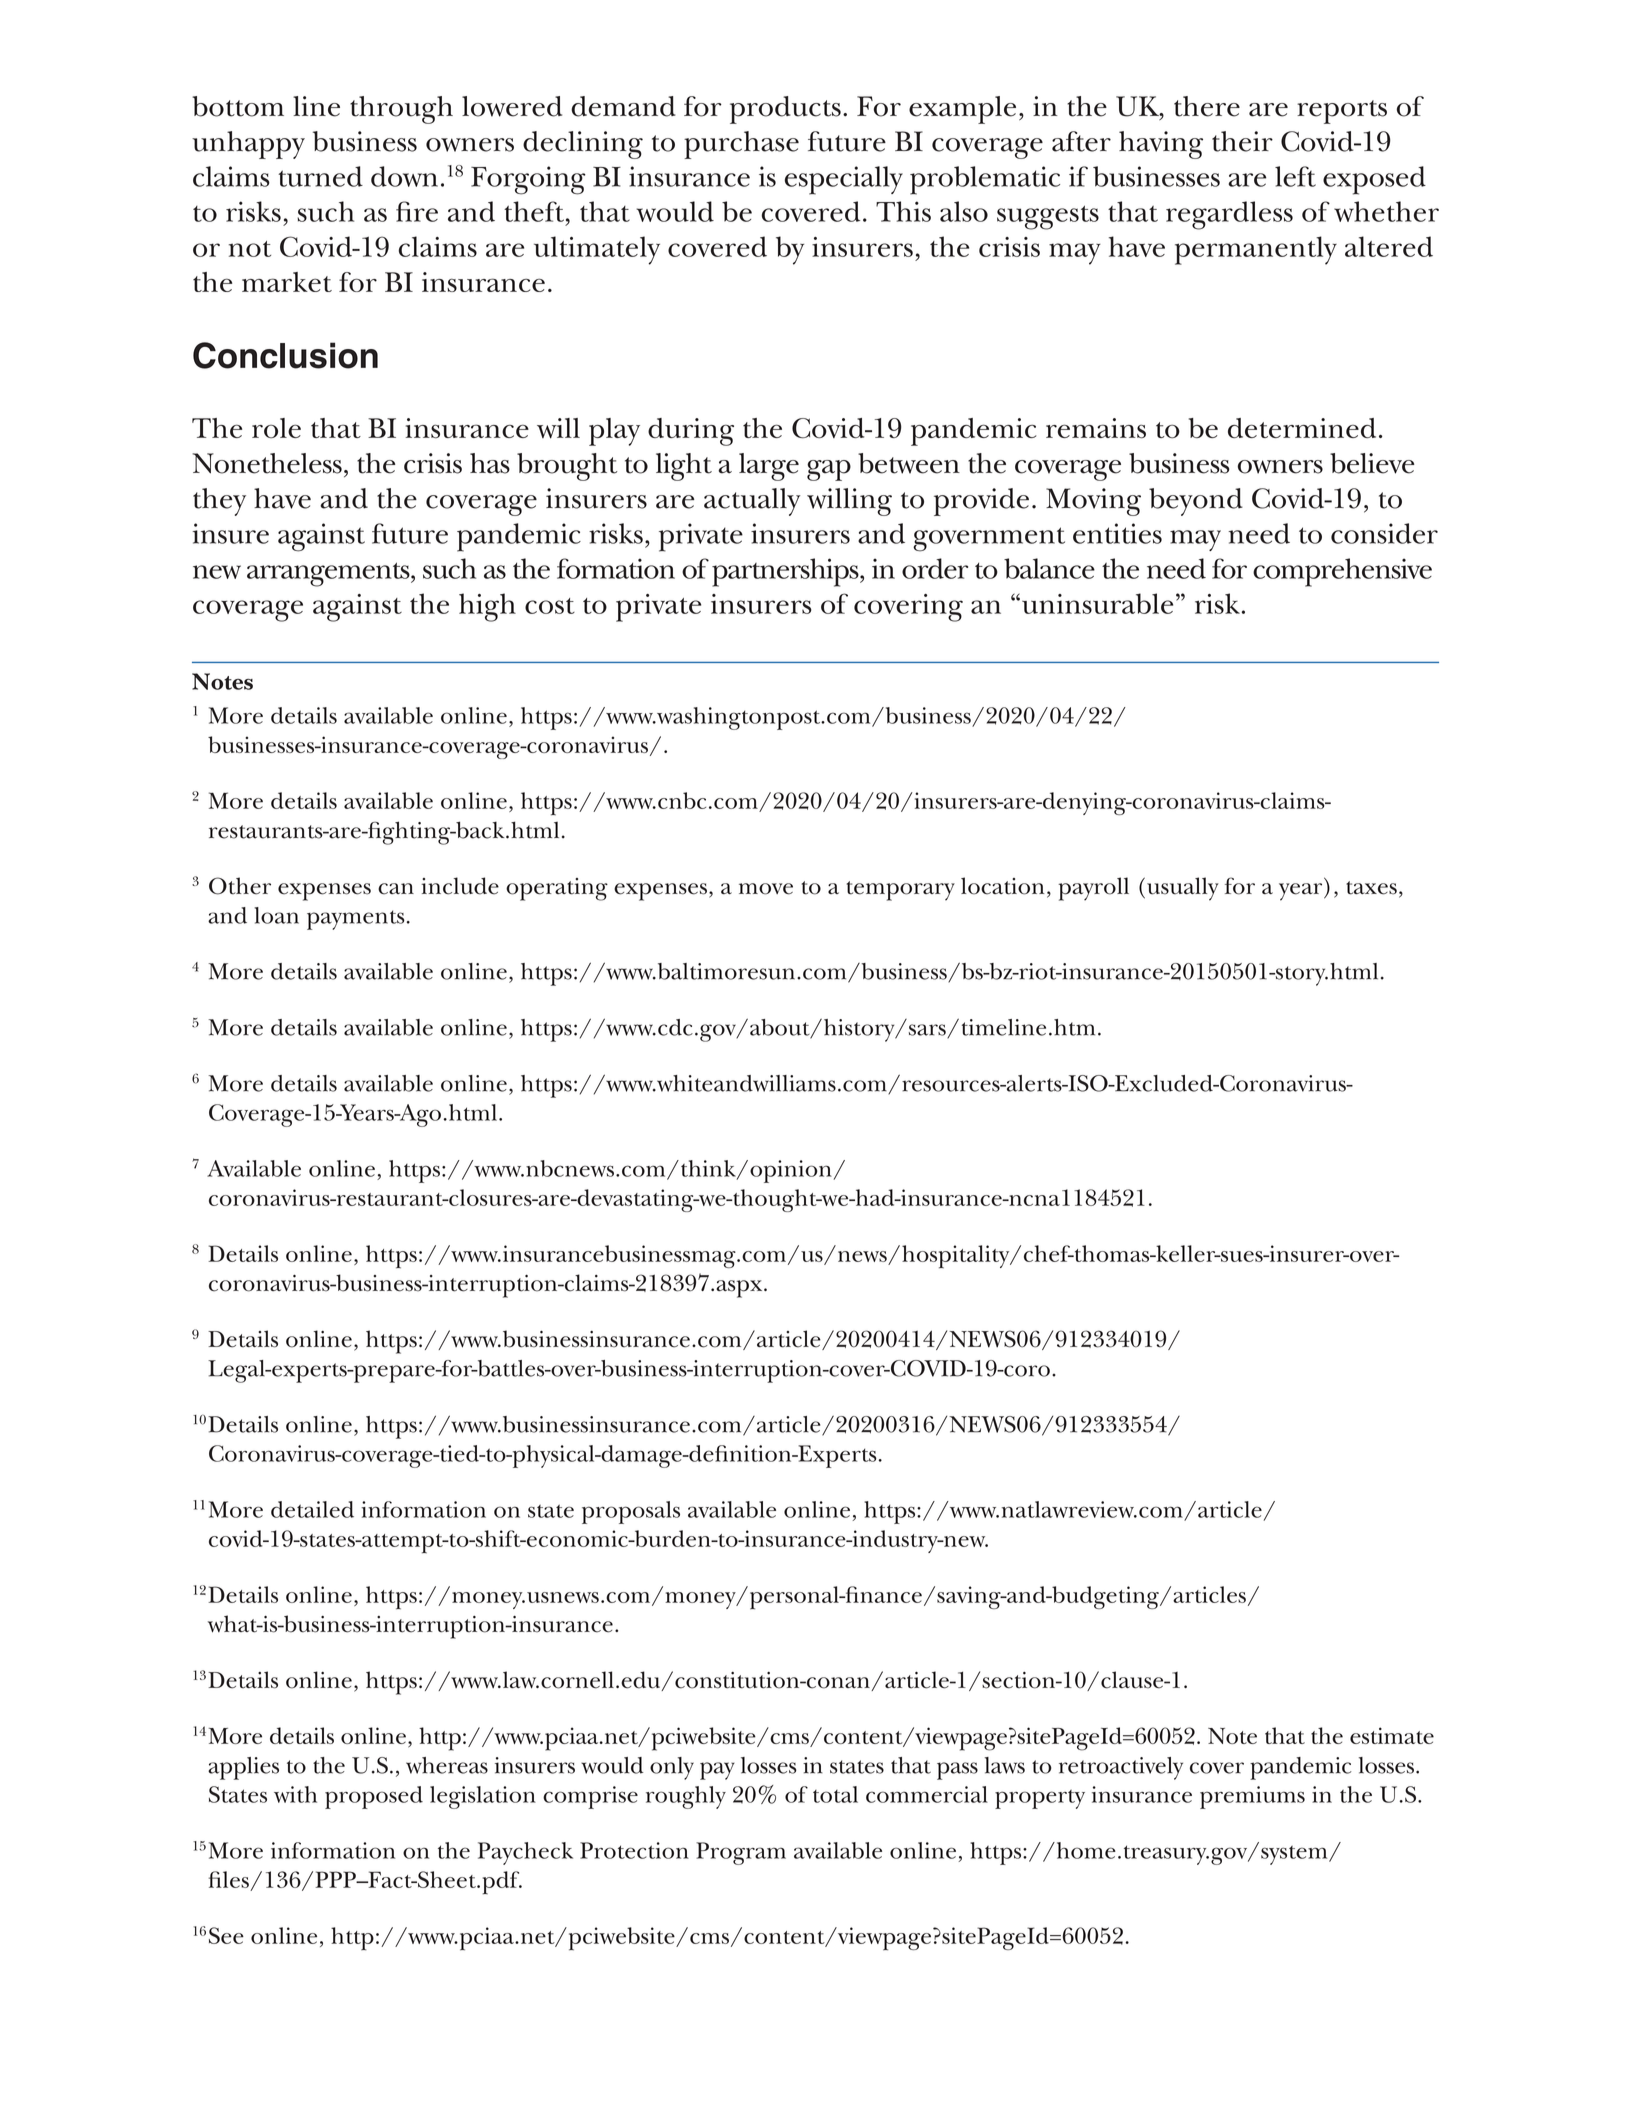  I want to click on proposals, so click(631, 1512).
